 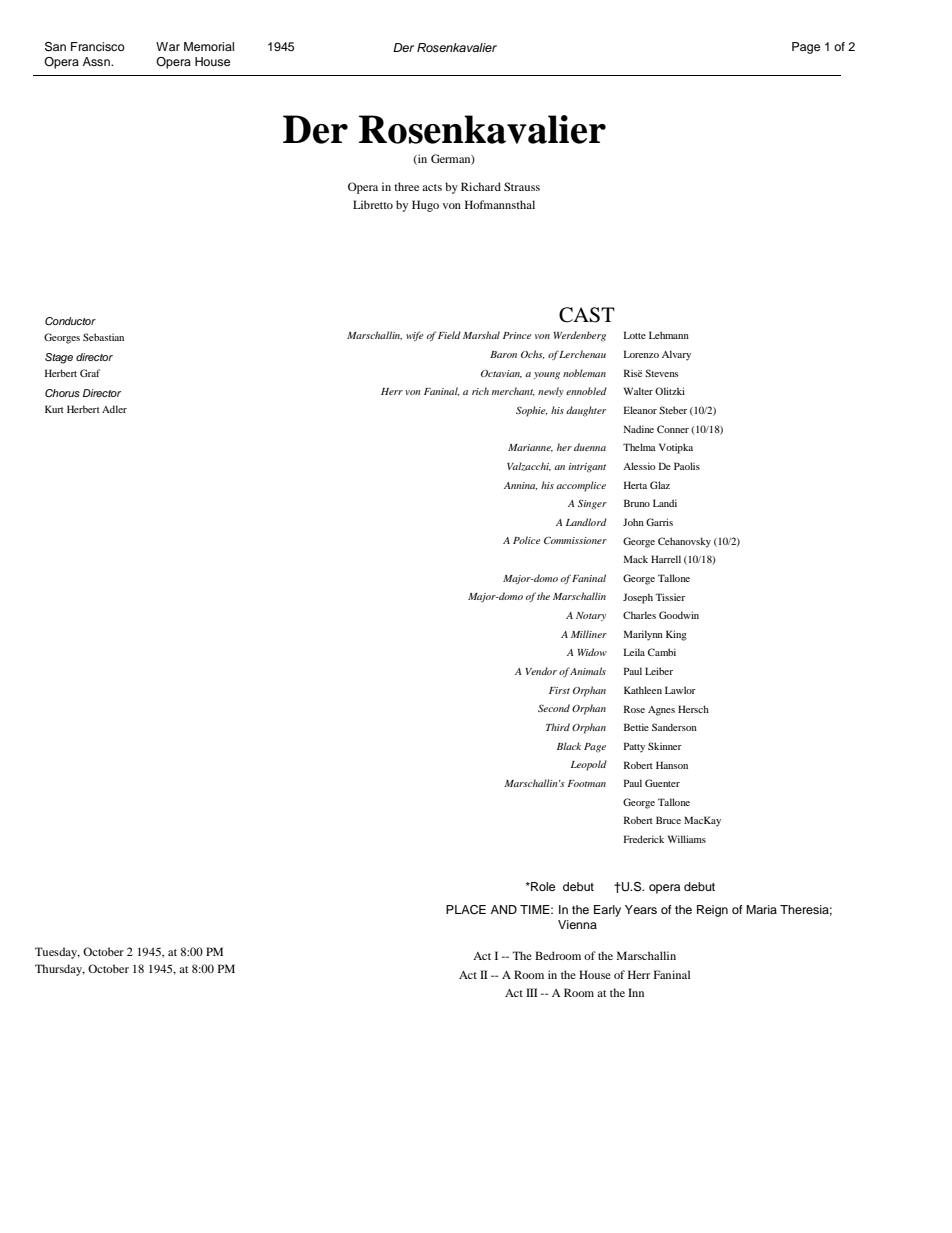 What do you see at coordinates (97, 61) in the page?
I see `Assn` at bounding box center [97, 61].
